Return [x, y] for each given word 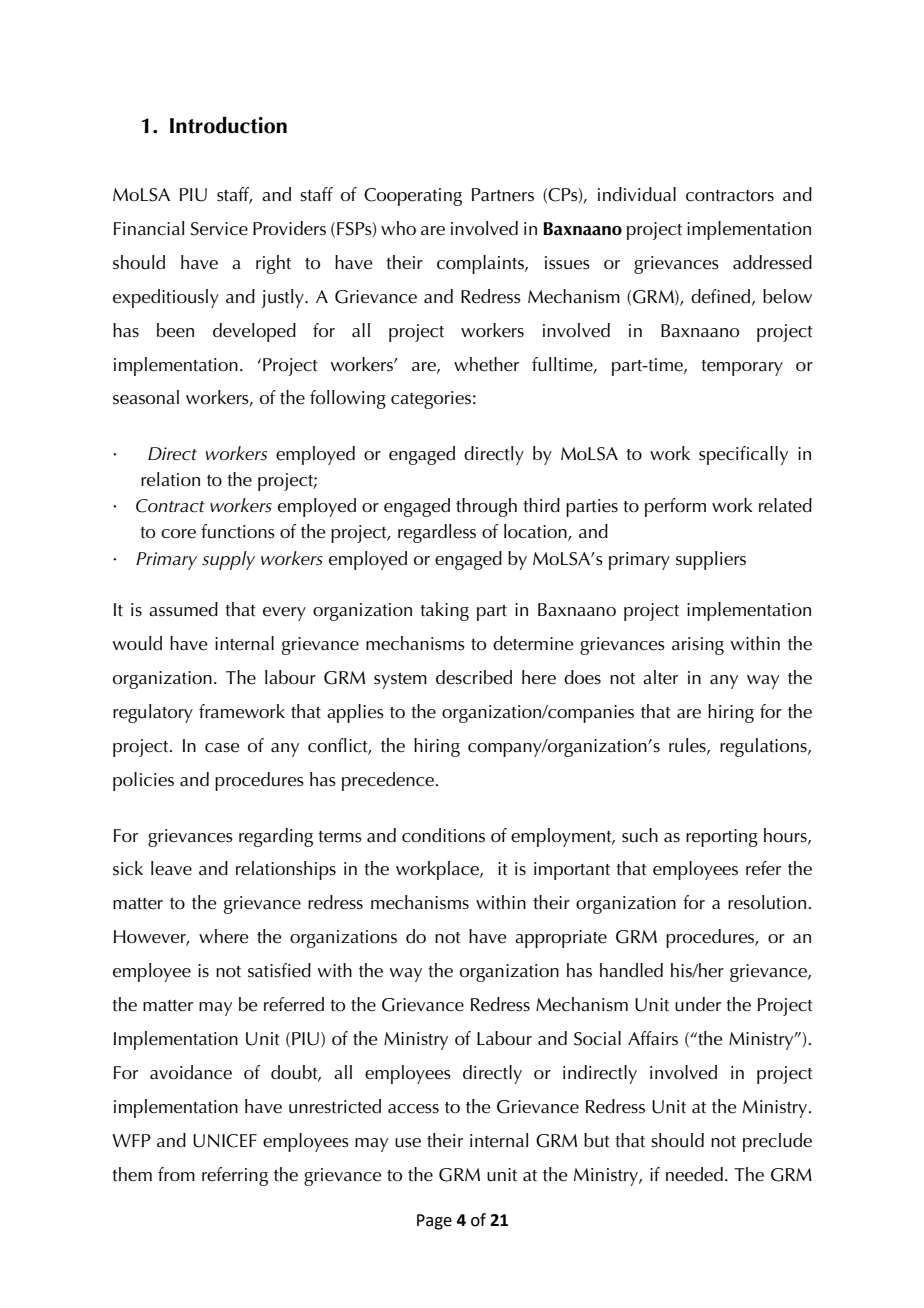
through [486, 507]
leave [171, 868]
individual [637, 194]
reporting [722, 838]
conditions [443, 835]
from [176, 1174]
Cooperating [413, 197]
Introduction [228, 125]
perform [675, 507]
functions [238, 531]
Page [434, 1222]
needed [694, 1174]
